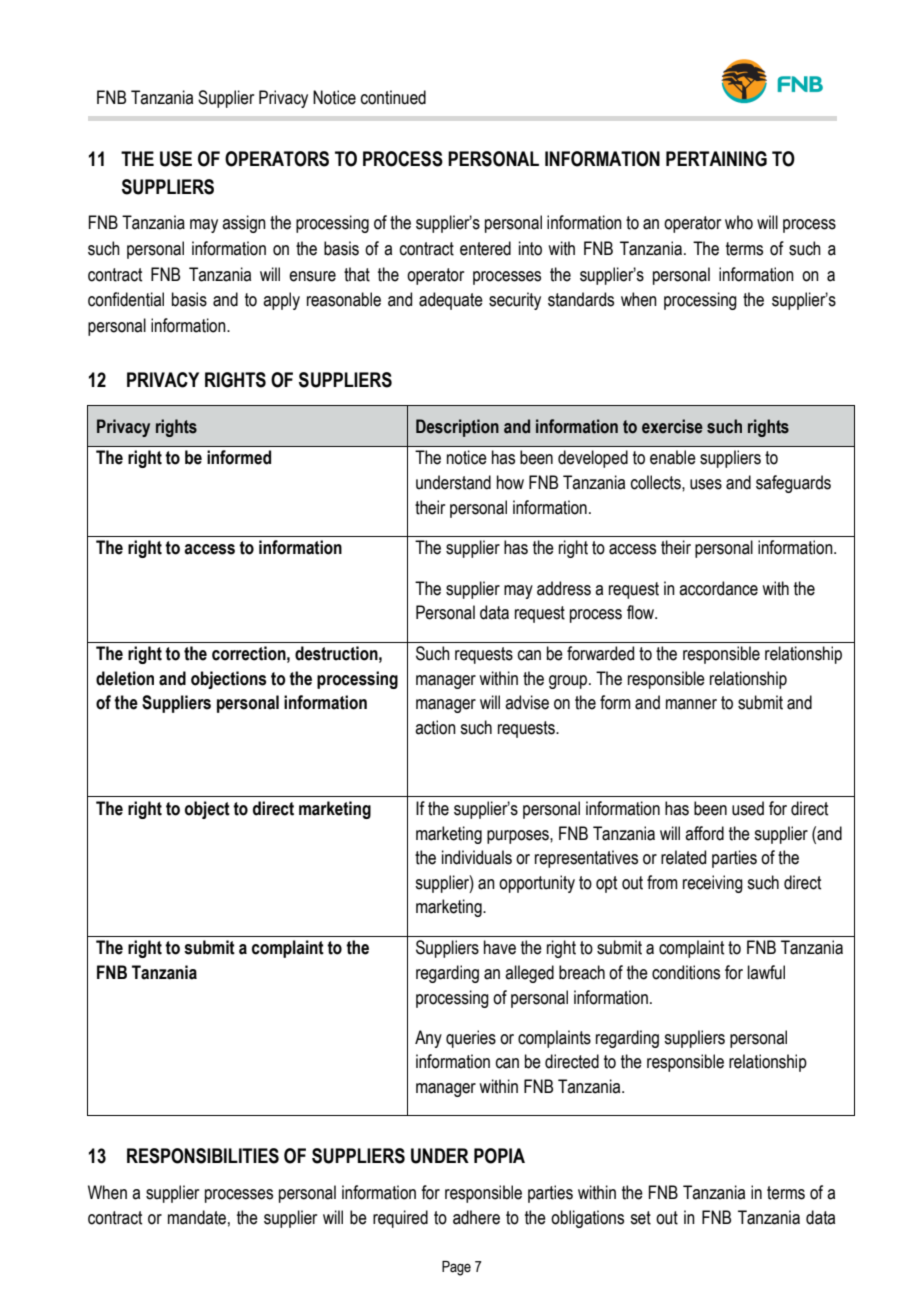 This screenshot has height=1308, width=924. Describe the element at coordinates (393, 97) in the screenshot. I see `continued` at that location.
